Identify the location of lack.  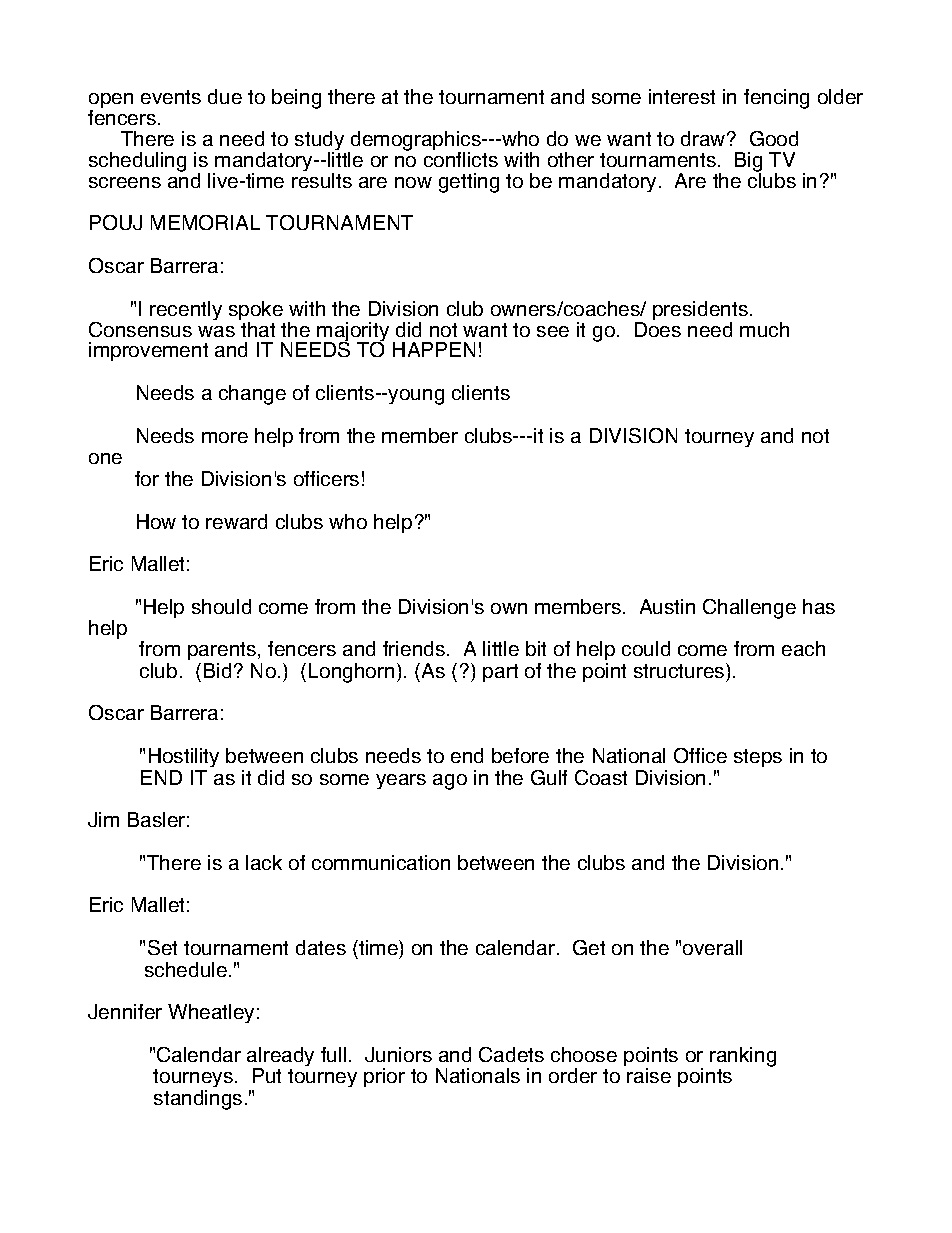
(264, 862).
